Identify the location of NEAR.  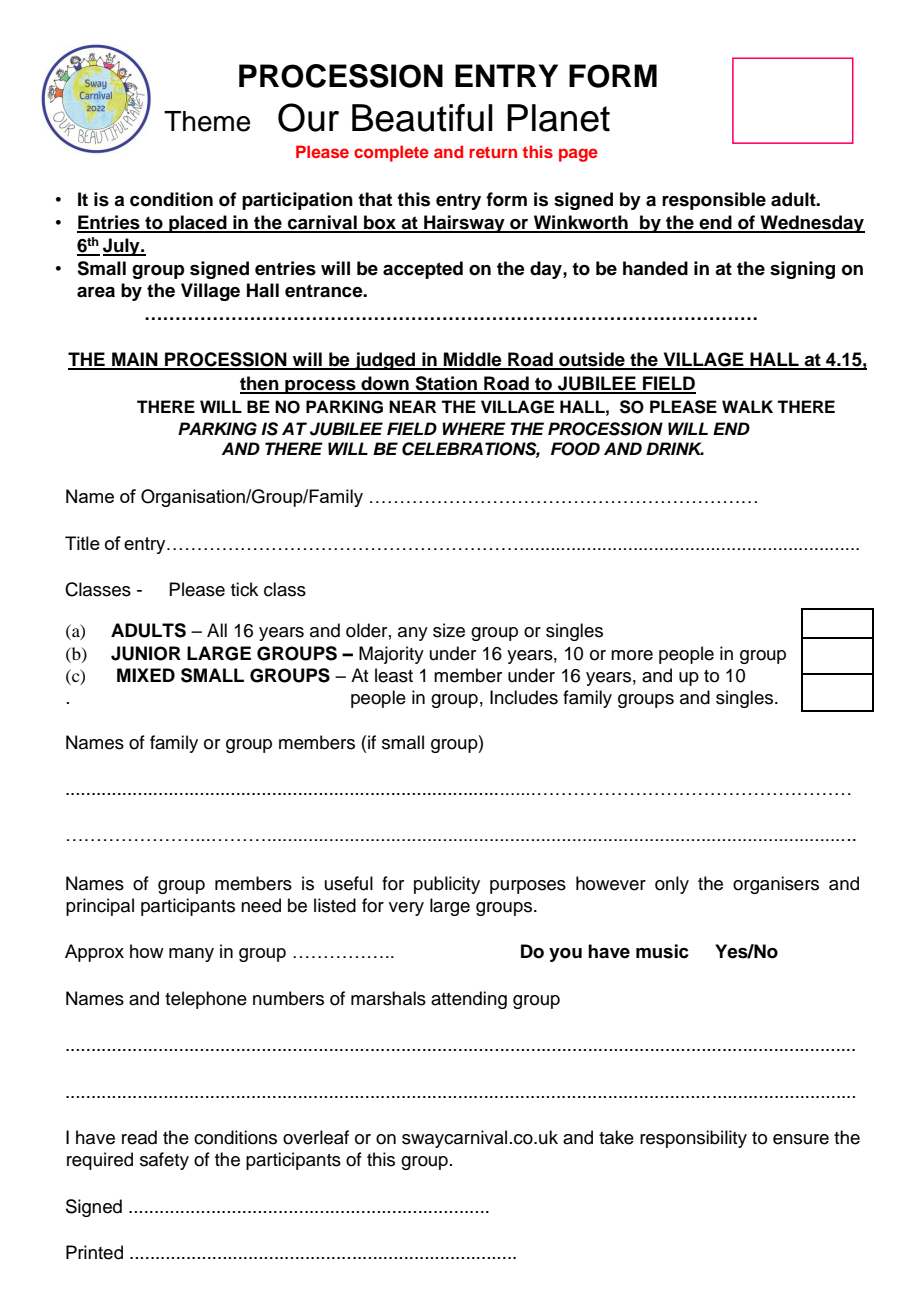
(412, 406).
